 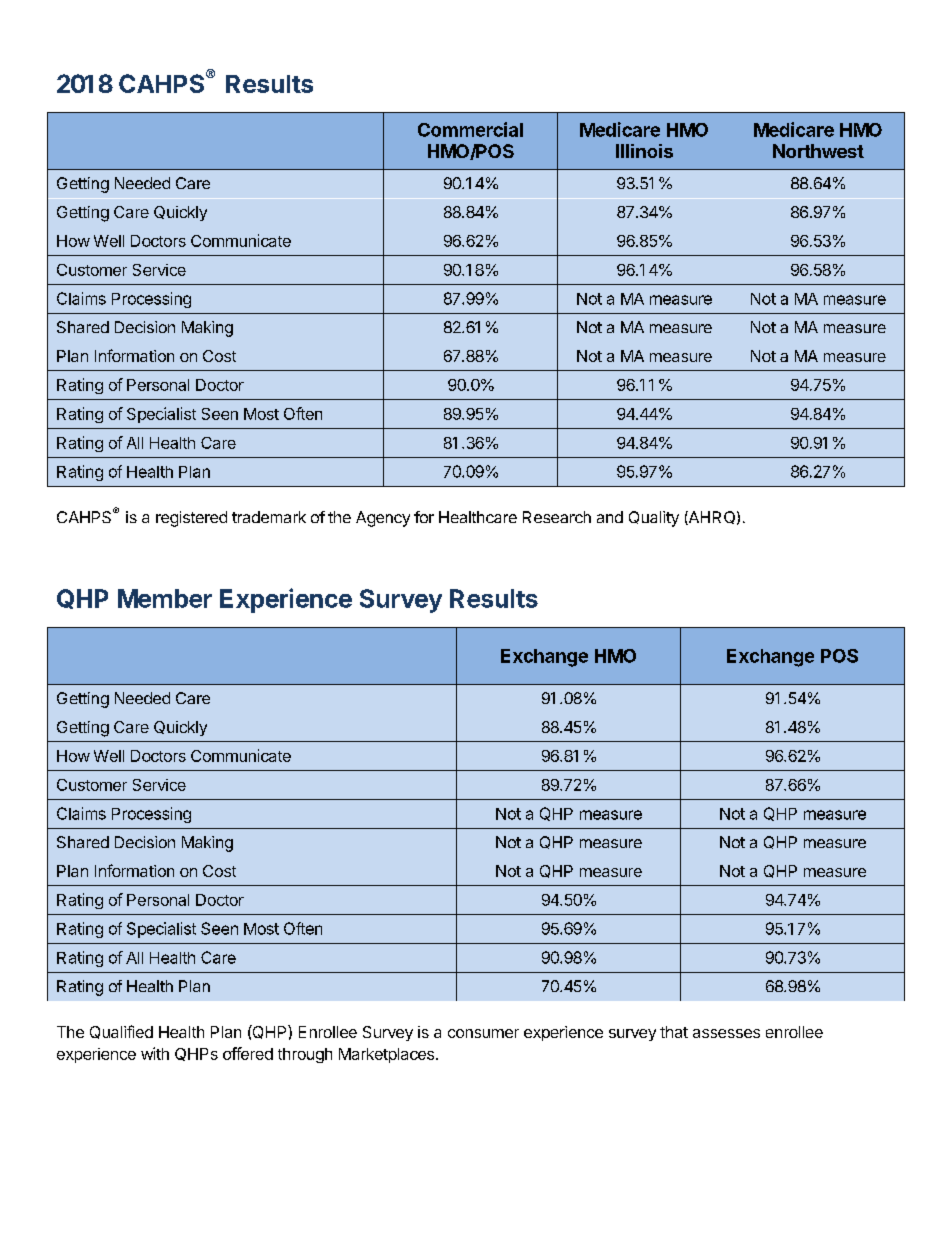 I want to click on Northwest, so click(x=818, y=151).
